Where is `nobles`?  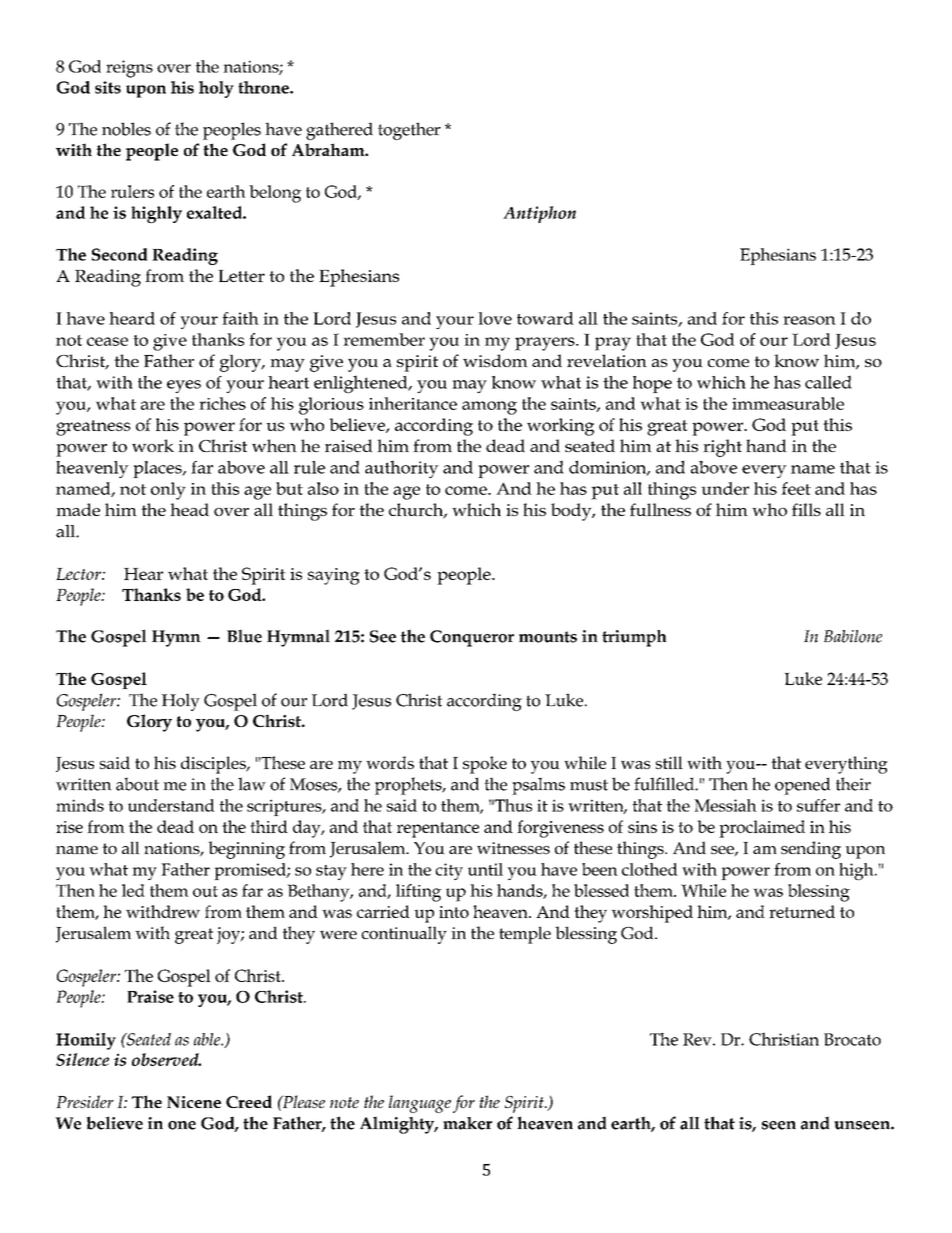
nobles is located at coordinates (126, 129).
